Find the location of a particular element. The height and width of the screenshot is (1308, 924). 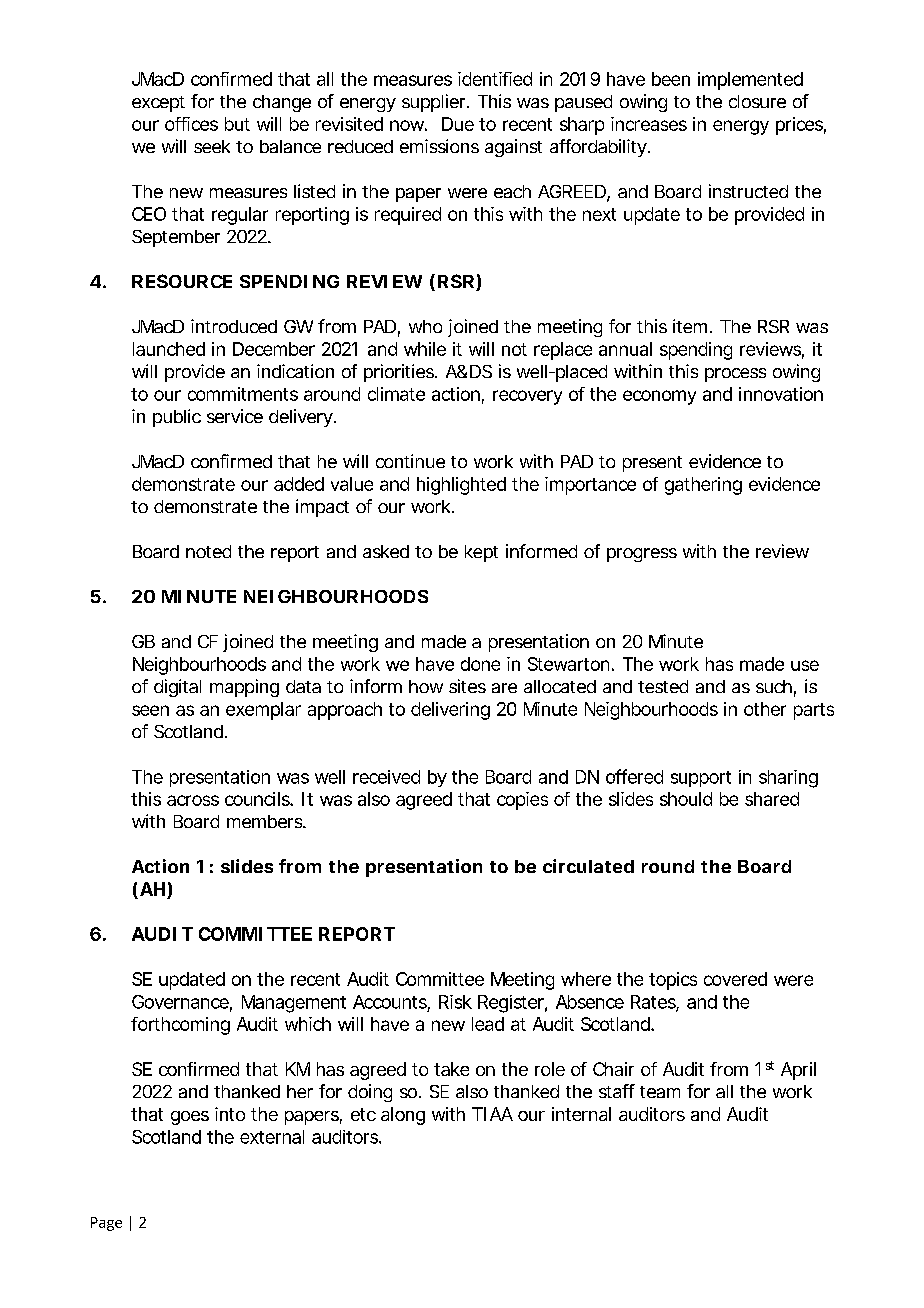

public is located at coordinates (177, 418).
